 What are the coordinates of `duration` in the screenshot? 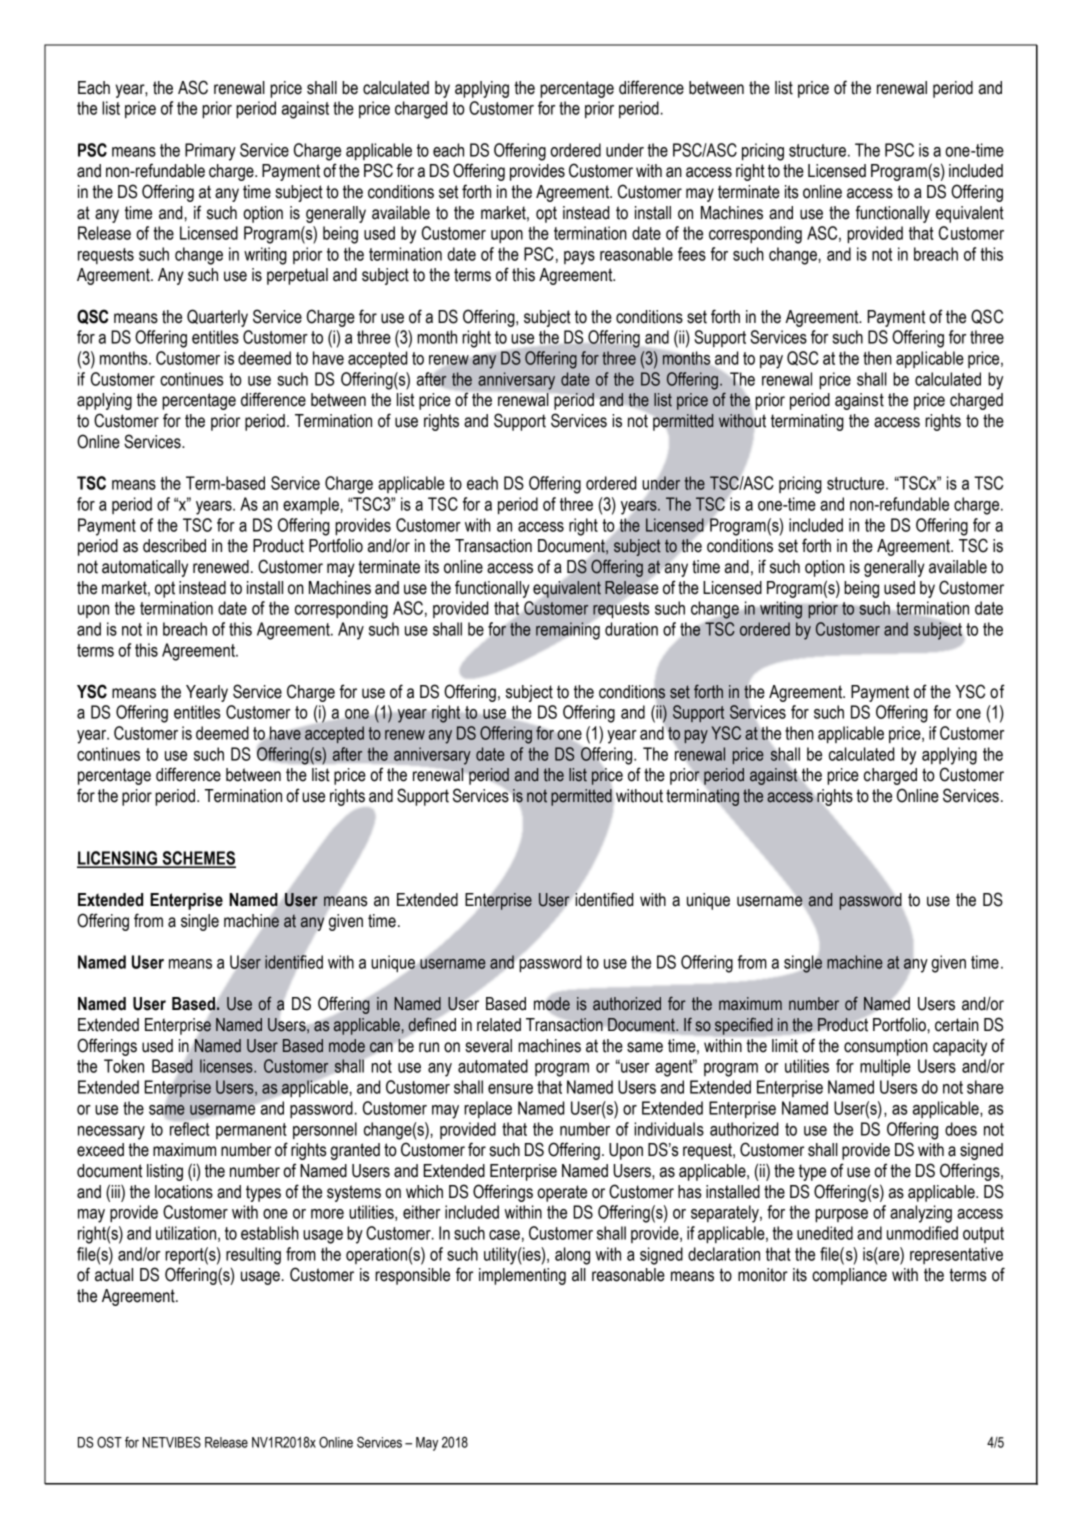 It's located at (631, 629).
